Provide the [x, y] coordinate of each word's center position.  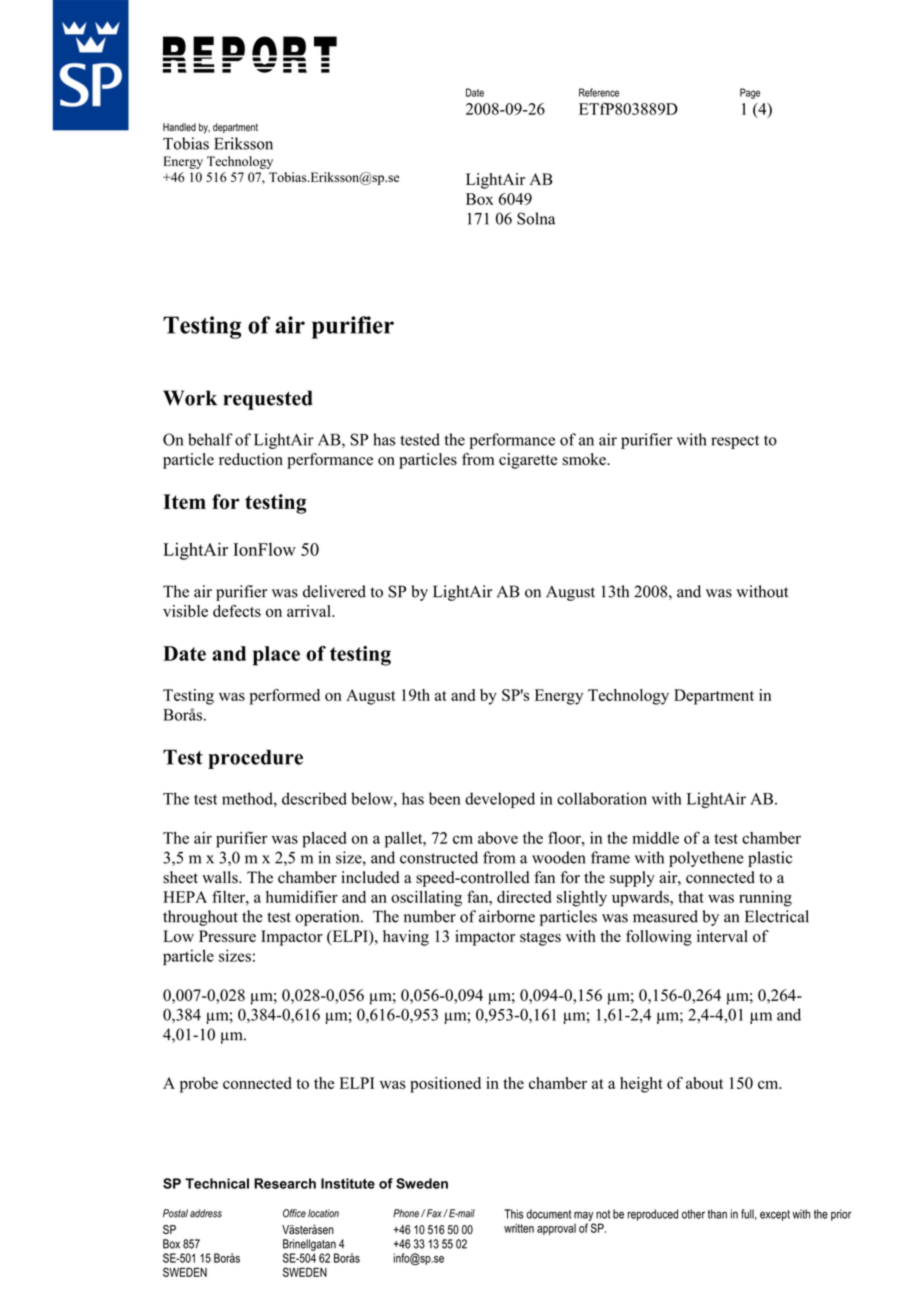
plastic [770, 859]
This [514, 1214]
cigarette [528, 461]
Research [285, 1183]
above [498, 838]
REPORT [250, 54]
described [314, 798]
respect [735, 442]
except [775, 1215]
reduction [251, 459]
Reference [599, 92]
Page [750, 93]
